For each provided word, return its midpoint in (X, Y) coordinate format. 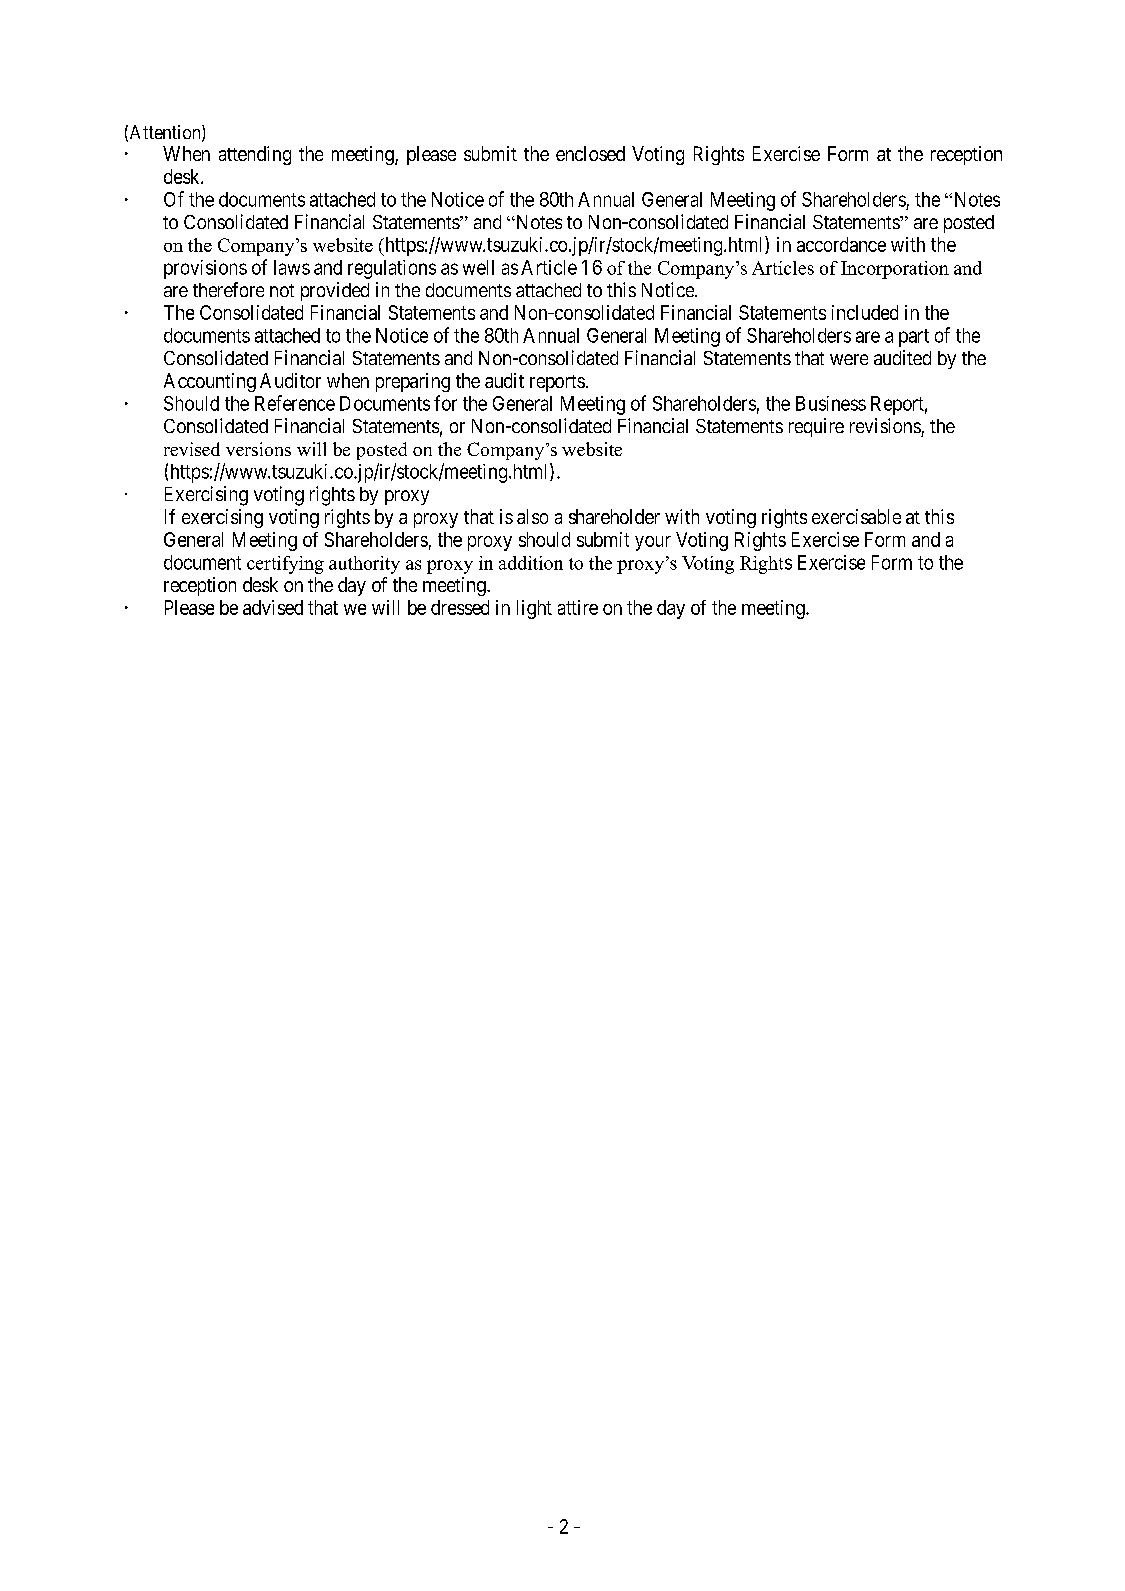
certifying (285, 565)
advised (273, 607)
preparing (413, 382)
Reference (295, 403)
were (849, 359)
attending (255, 155)
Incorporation (895, 270)
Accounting (210, 382)
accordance (841, 244)
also (532, 516)
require (816, 427)
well (478, 267)
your (653, 543)
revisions (885, 425)
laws (292, 267)
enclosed (590, 153)
